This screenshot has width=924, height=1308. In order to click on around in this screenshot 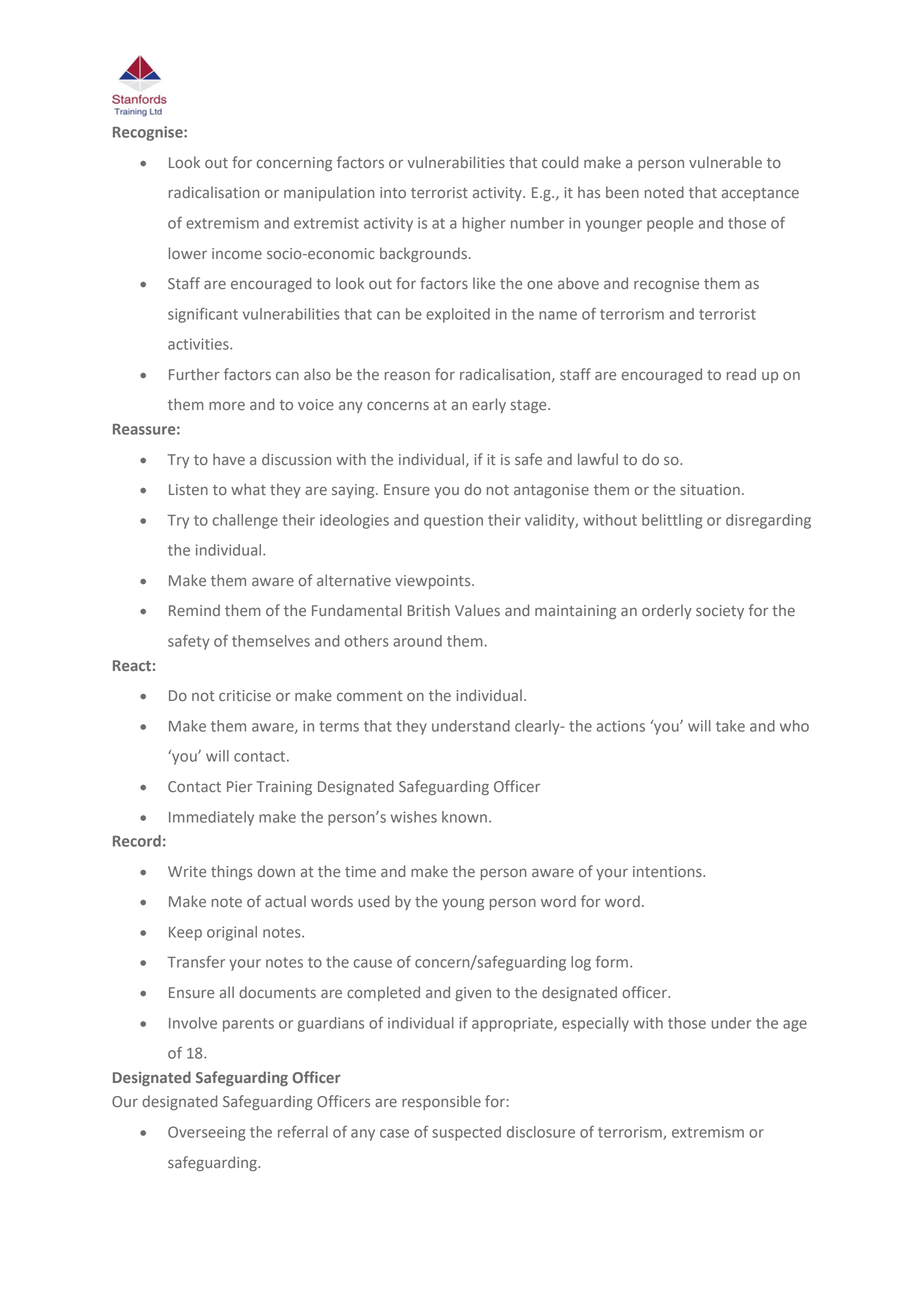, I will do `click(417, 641)`.
